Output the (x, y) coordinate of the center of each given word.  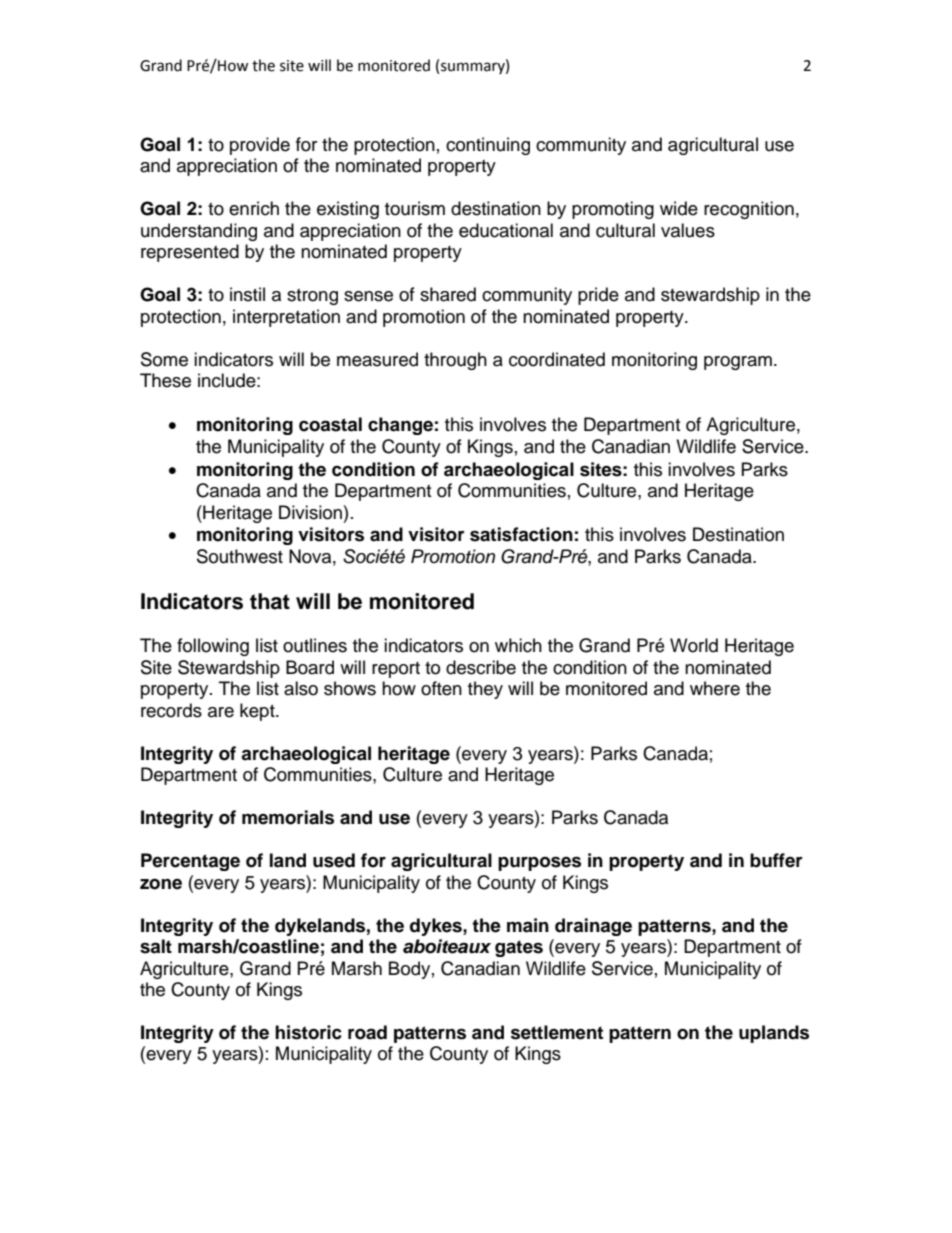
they (485, 690)
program (738, 363)
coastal (330, 424)
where (715, 688)
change (400, 426)
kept (258, 712)
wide (679, 208)
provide (260, 146)
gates (519, 948)
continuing (488, 146)
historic (308, 1032)
